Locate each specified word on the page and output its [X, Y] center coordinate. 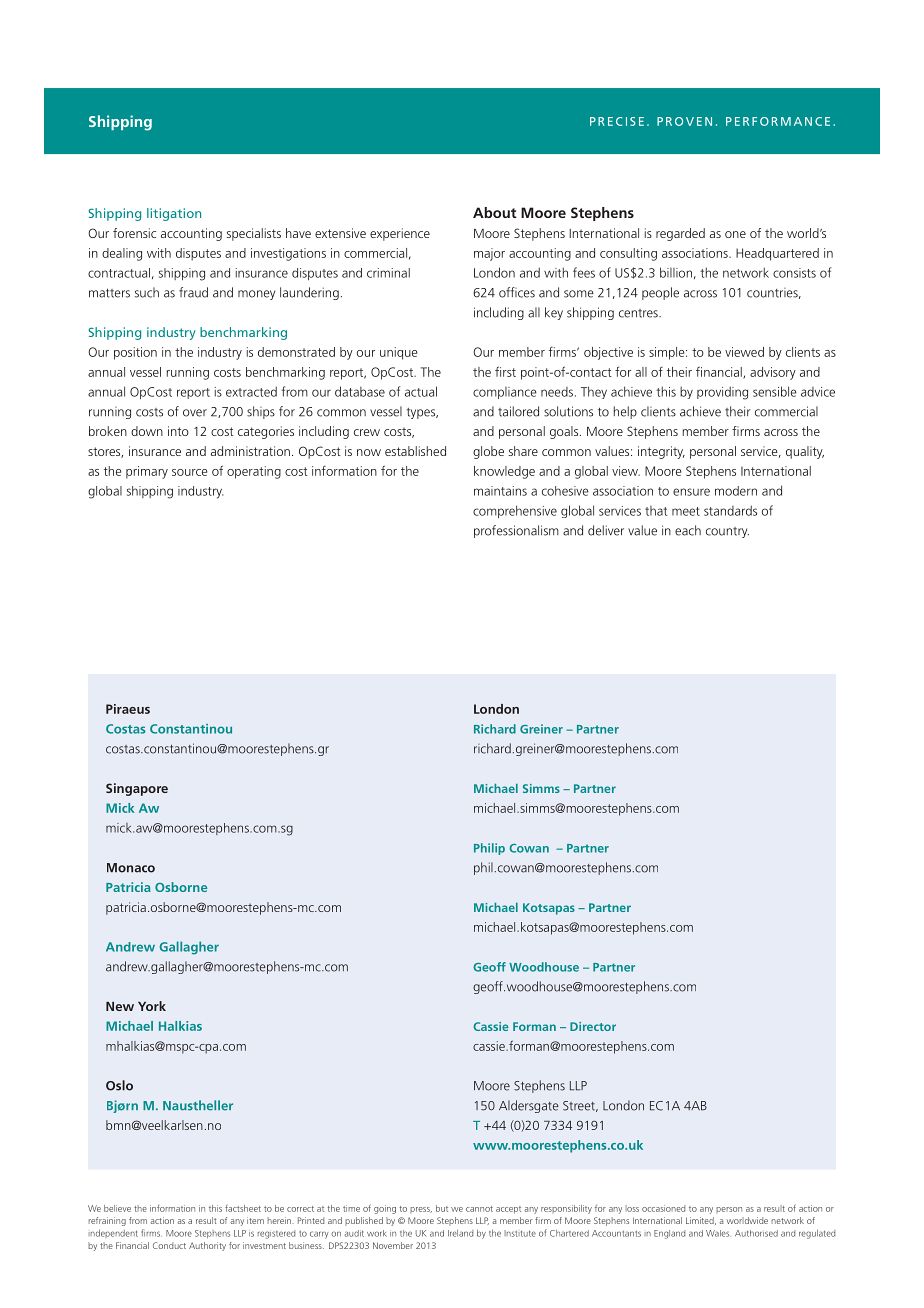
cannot [479, 1209]
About [495, 212]
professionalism [516, 531]
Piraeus [128, 709]
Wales [718, 1233]
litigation [174, 214]
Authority [207, 1246]
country [727, 532]
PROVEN [684, 121]
